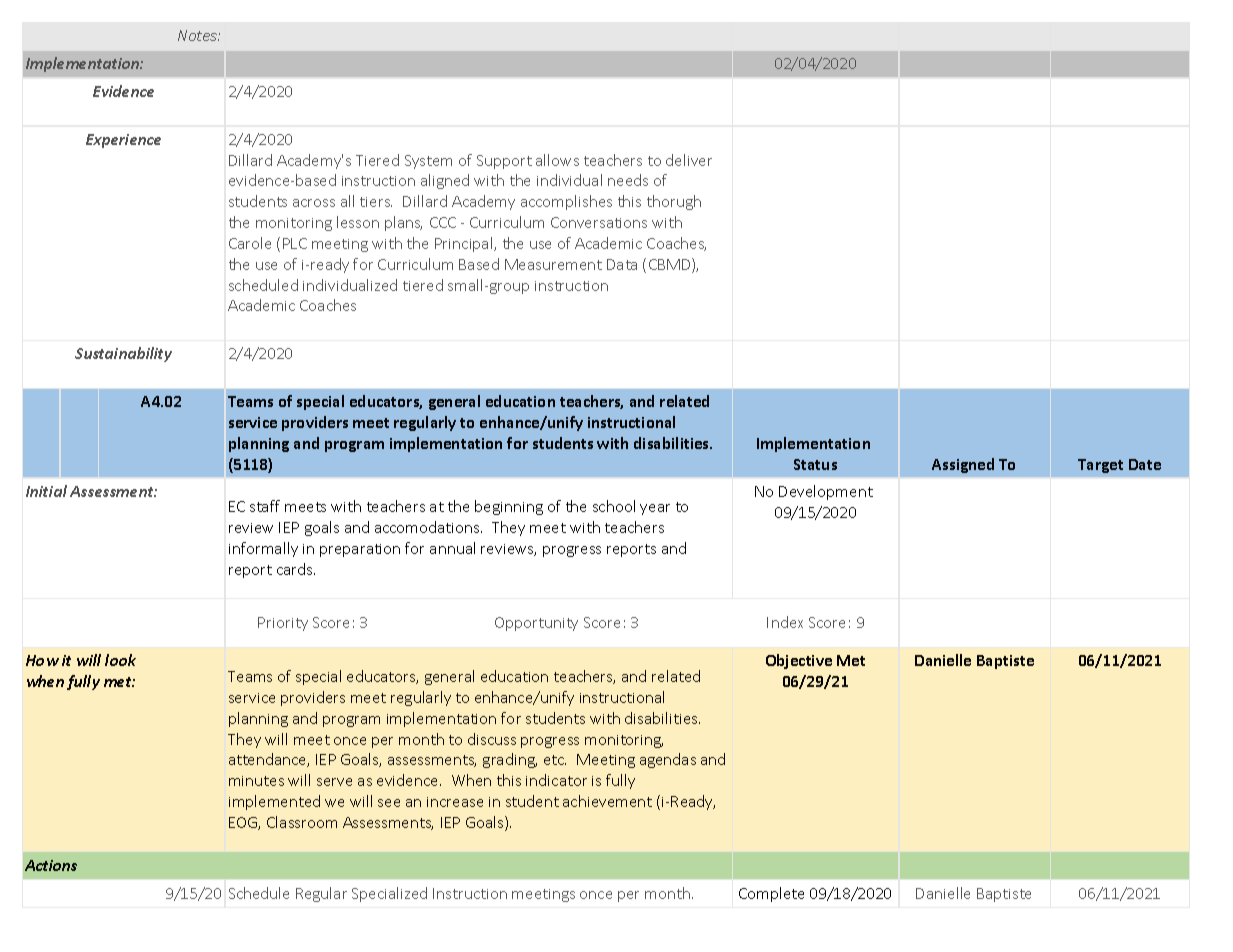 The width and height of the screenshot is (1233, 952). What do you see at coordinates (963, 465) in the screenshot?
I see `Assigned` at bounding box center [963, 465].
